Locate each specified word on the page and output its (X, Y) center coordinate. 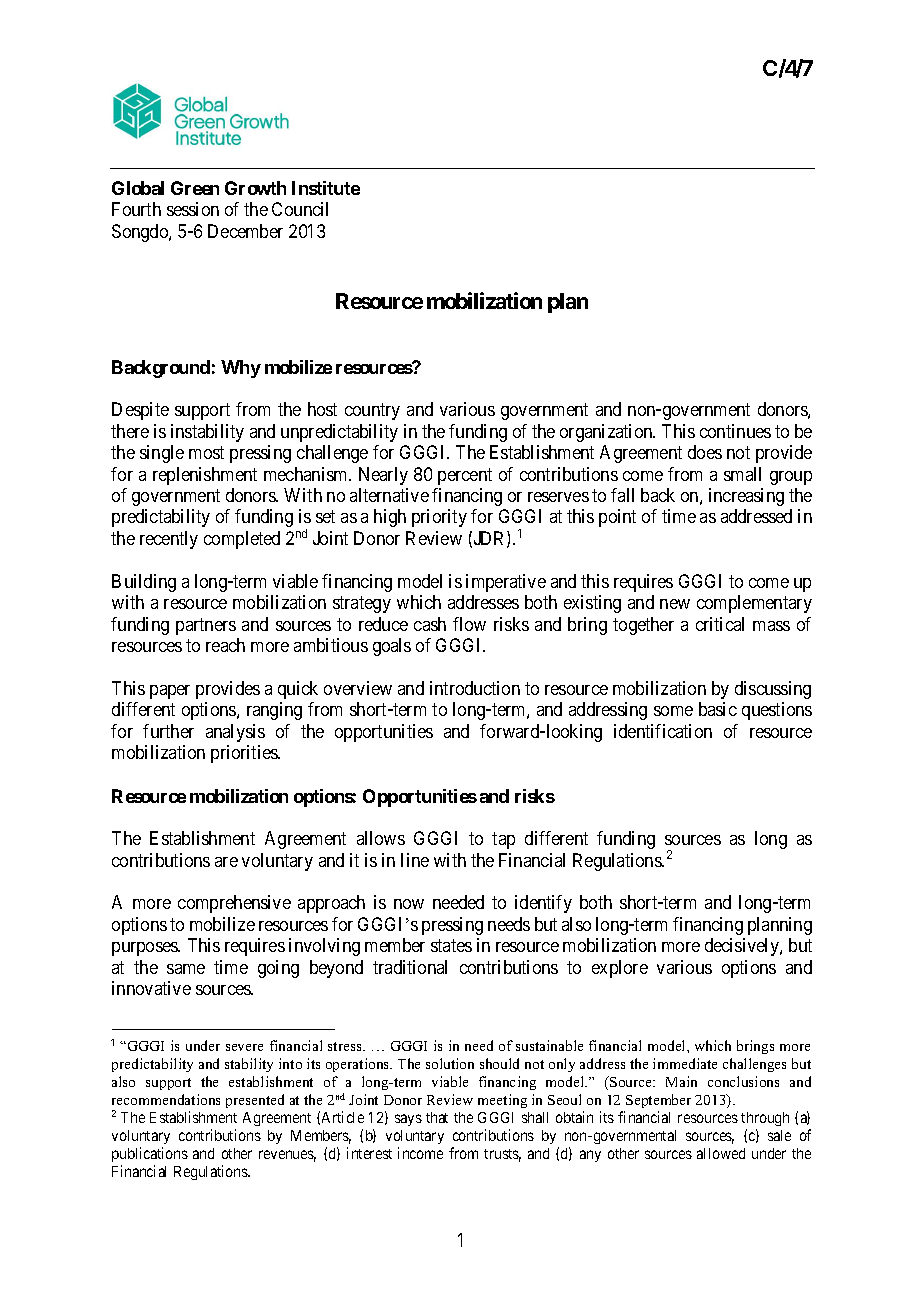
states (451, 946)
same (186, 969)
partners (206, 626)
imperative (506, 583)
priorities (245, 754)
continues (735, 431)
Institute (326, 188)
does (705, 452)
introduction (475, 688)
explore (620, 969)
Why (241, 369)
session (193, 209)
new (675, 604)
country (372, 411)
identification (663, 731)
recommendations (166, 1099)
